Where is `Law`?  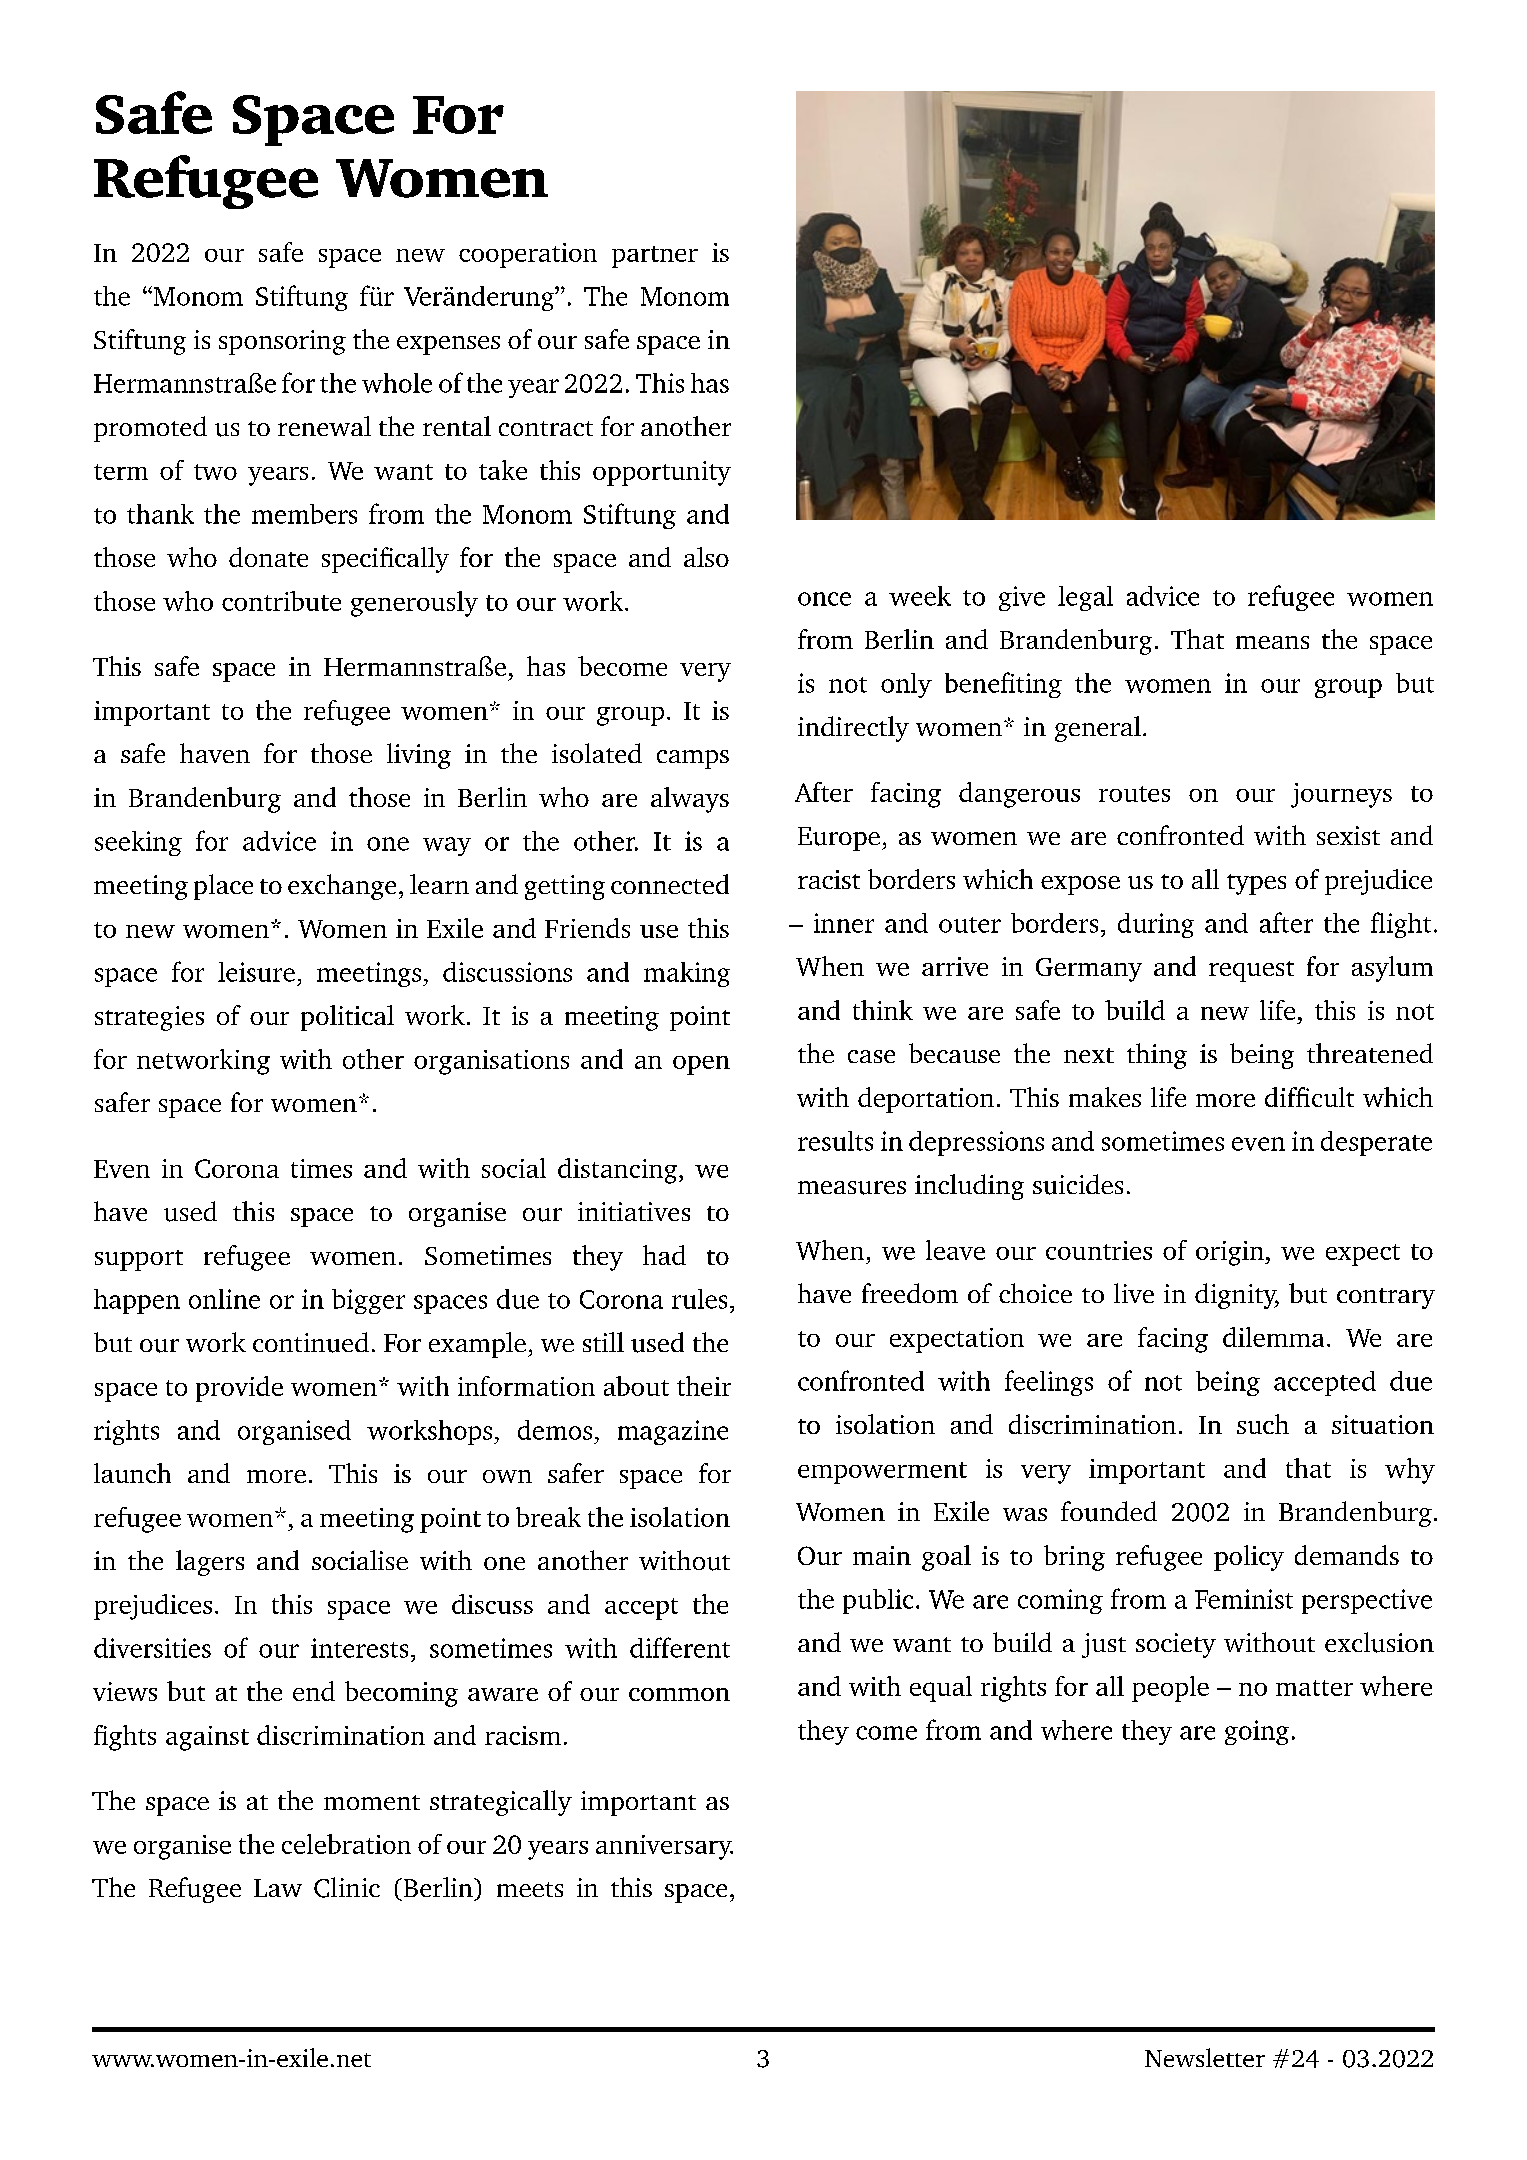 Law is located at coordinates (278, 1888).
